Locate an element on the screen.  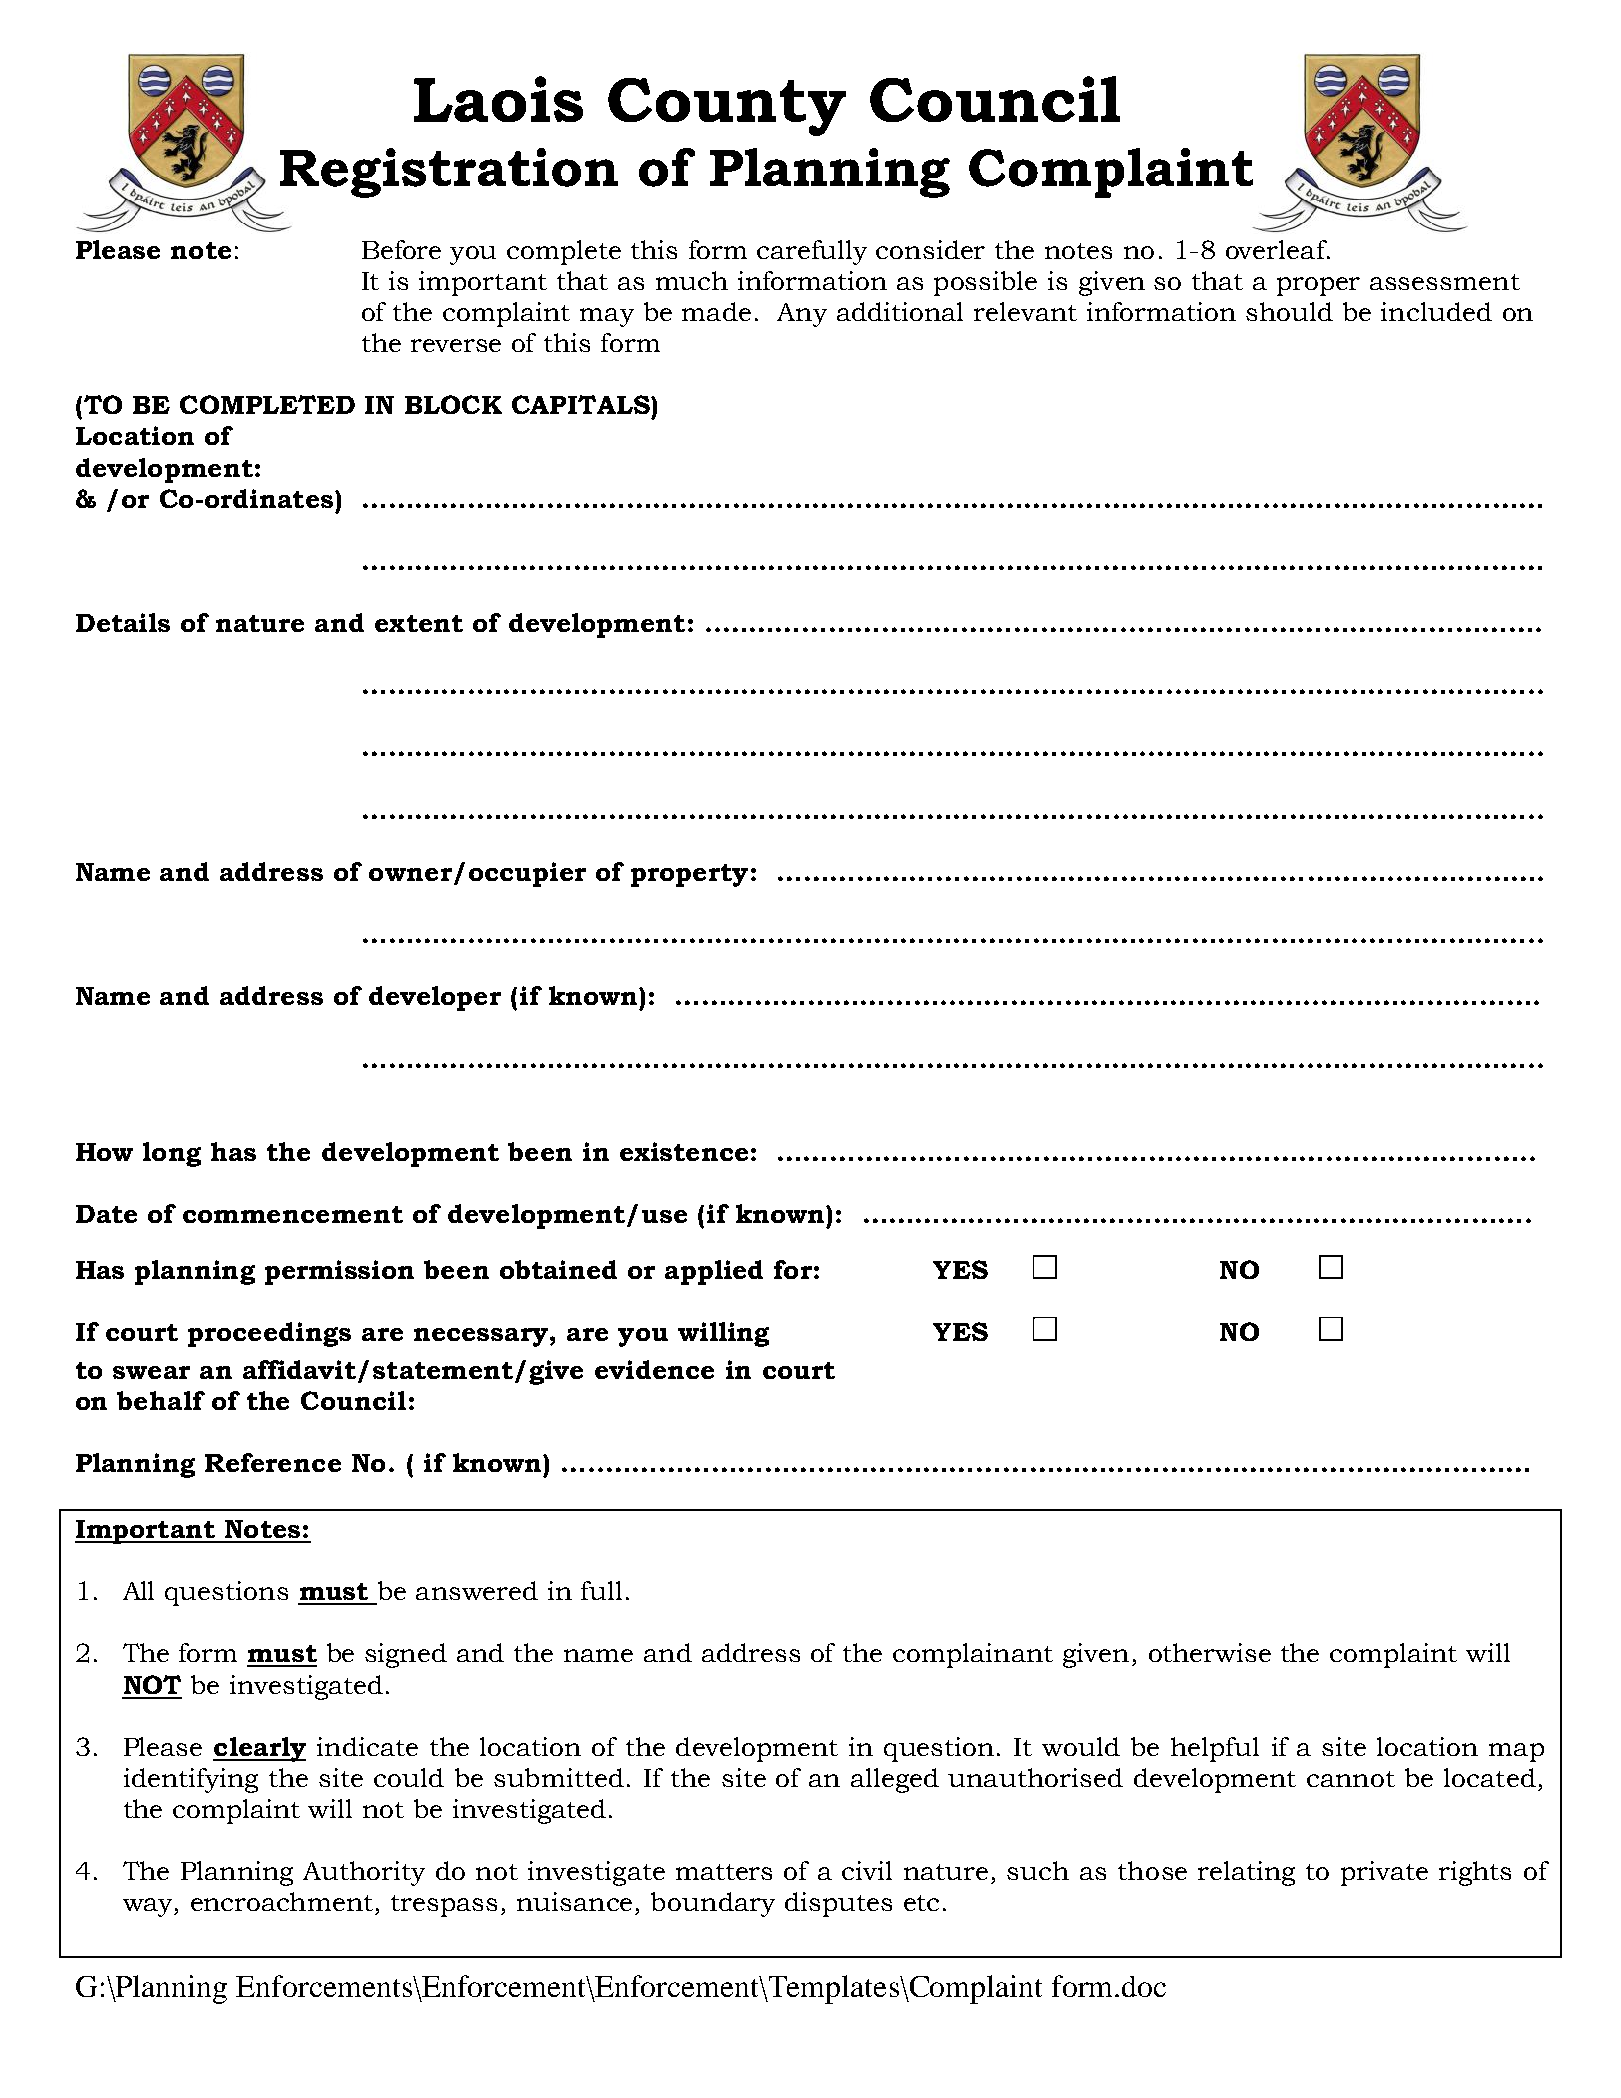
County is located at coordinates (727, 107).
